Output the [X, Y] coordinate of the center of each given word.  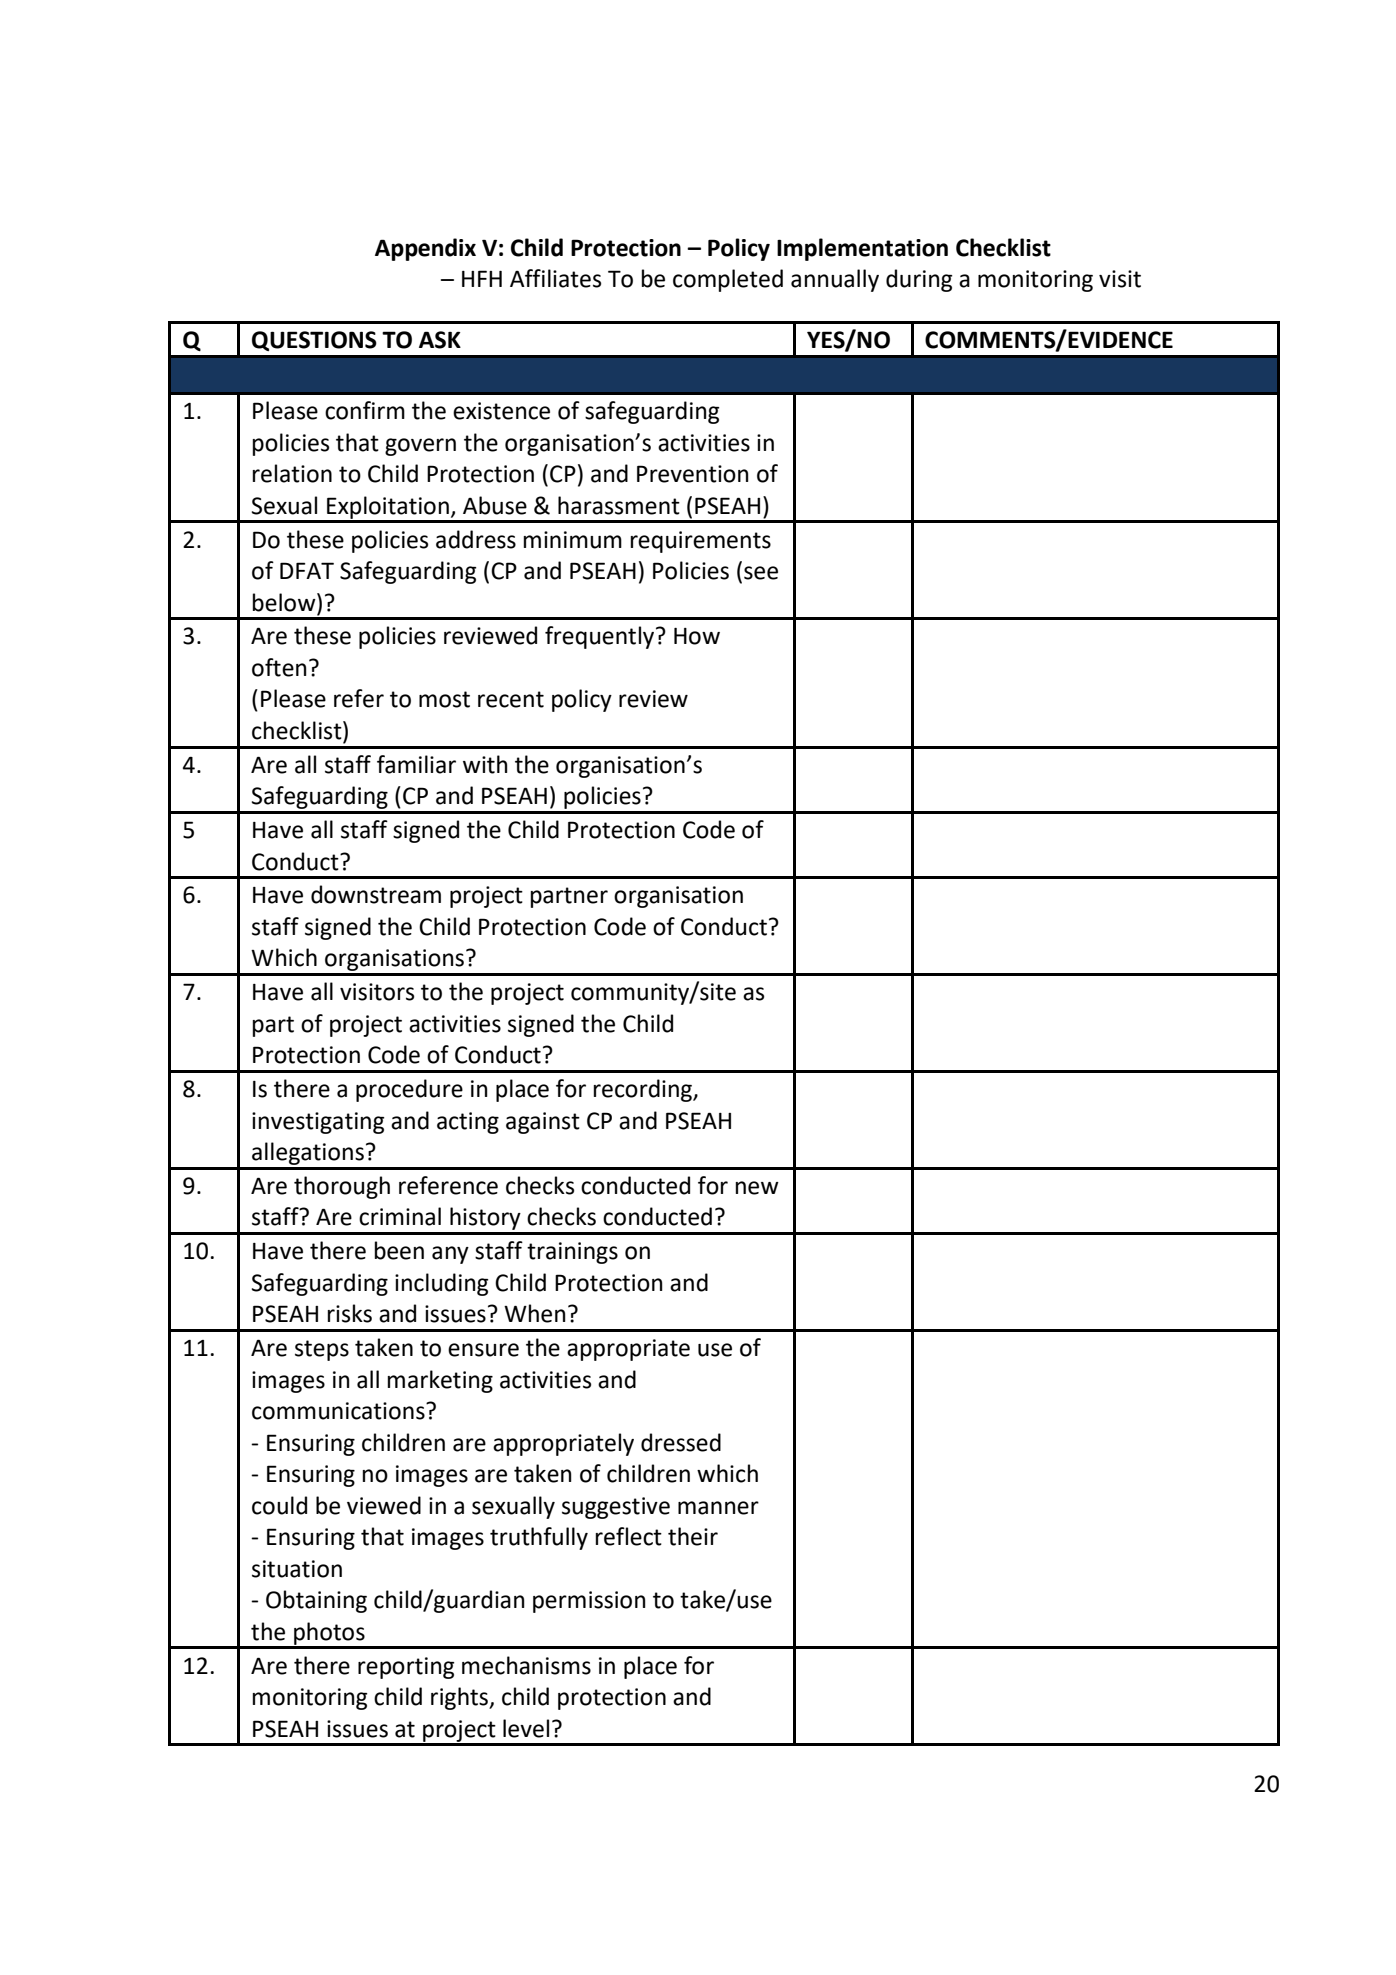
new [757, 1188]
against [543, 1123]
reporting [406, 1668]
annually [835, 280]
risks [350, 1313]
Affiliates [555, 278]
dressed [681, 1442]
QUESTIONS [314, 341]
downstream [376, 894]
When [535, 1313]
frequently [601, 637]
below [285, 602]
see [761, 573]
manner [718, 1508]
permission [589, 1602]
